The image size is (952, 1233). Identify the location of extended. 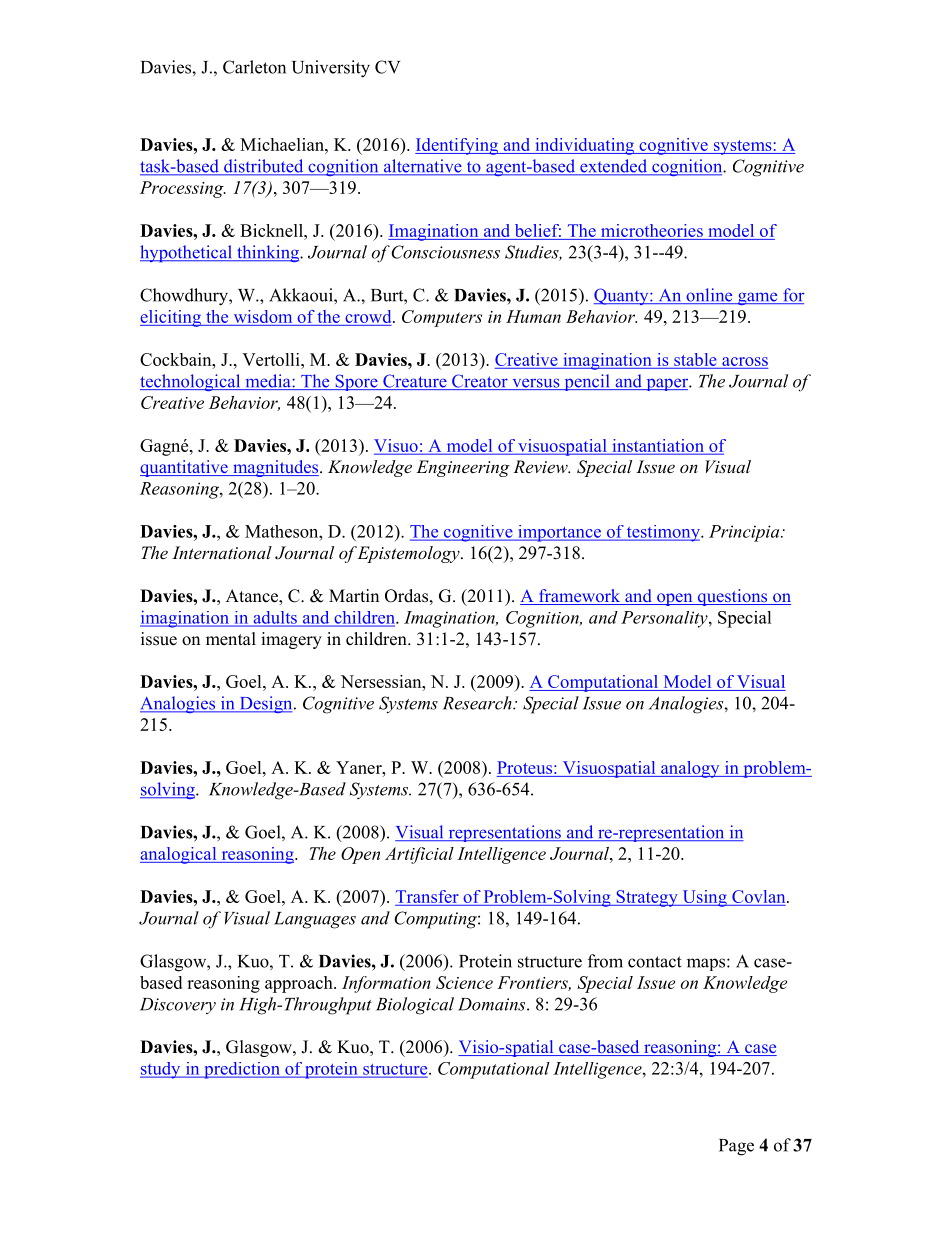
(613, 167).
